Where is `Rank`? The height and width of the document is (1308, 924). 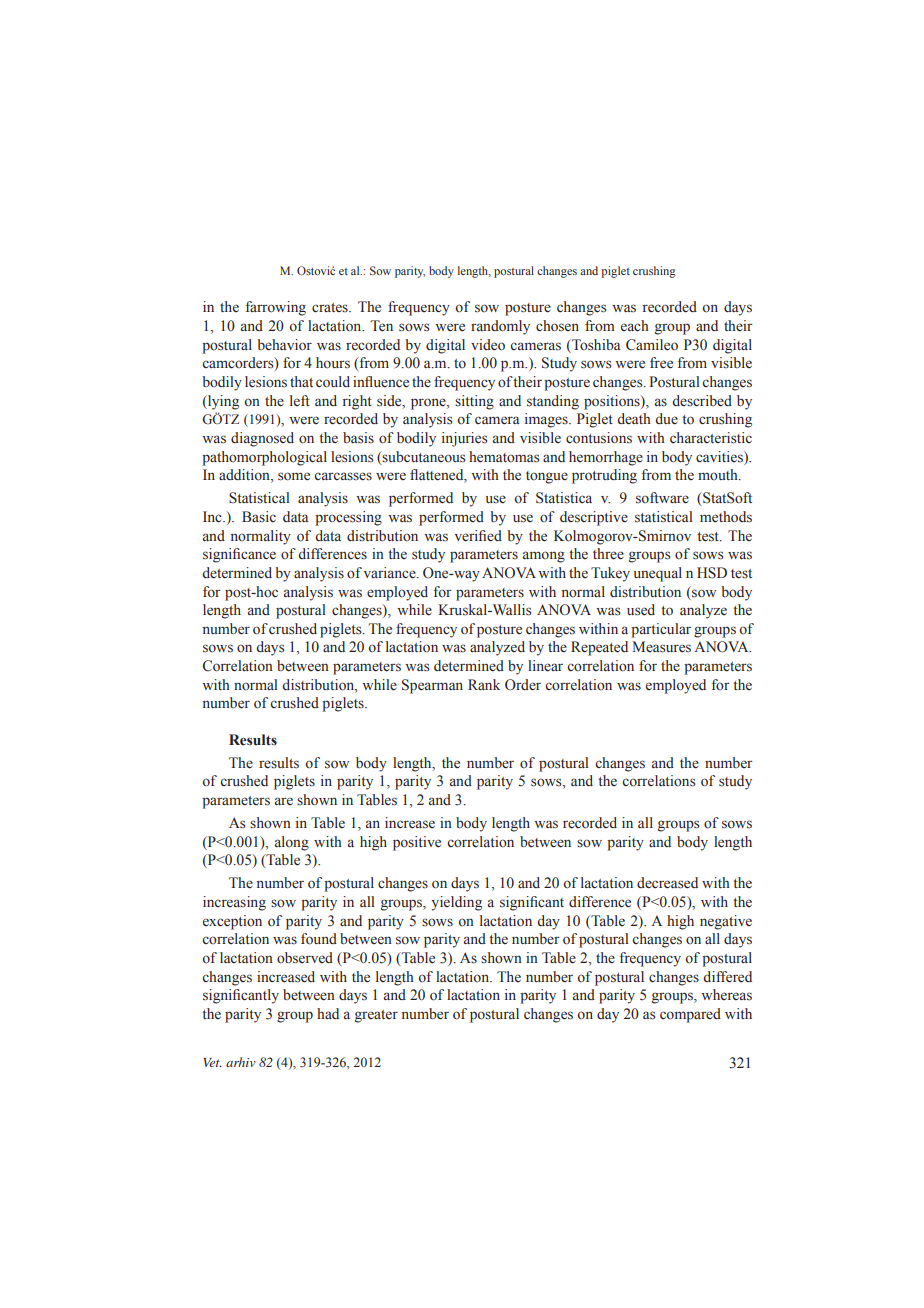 Rank is located at coordinates (484, 684).
